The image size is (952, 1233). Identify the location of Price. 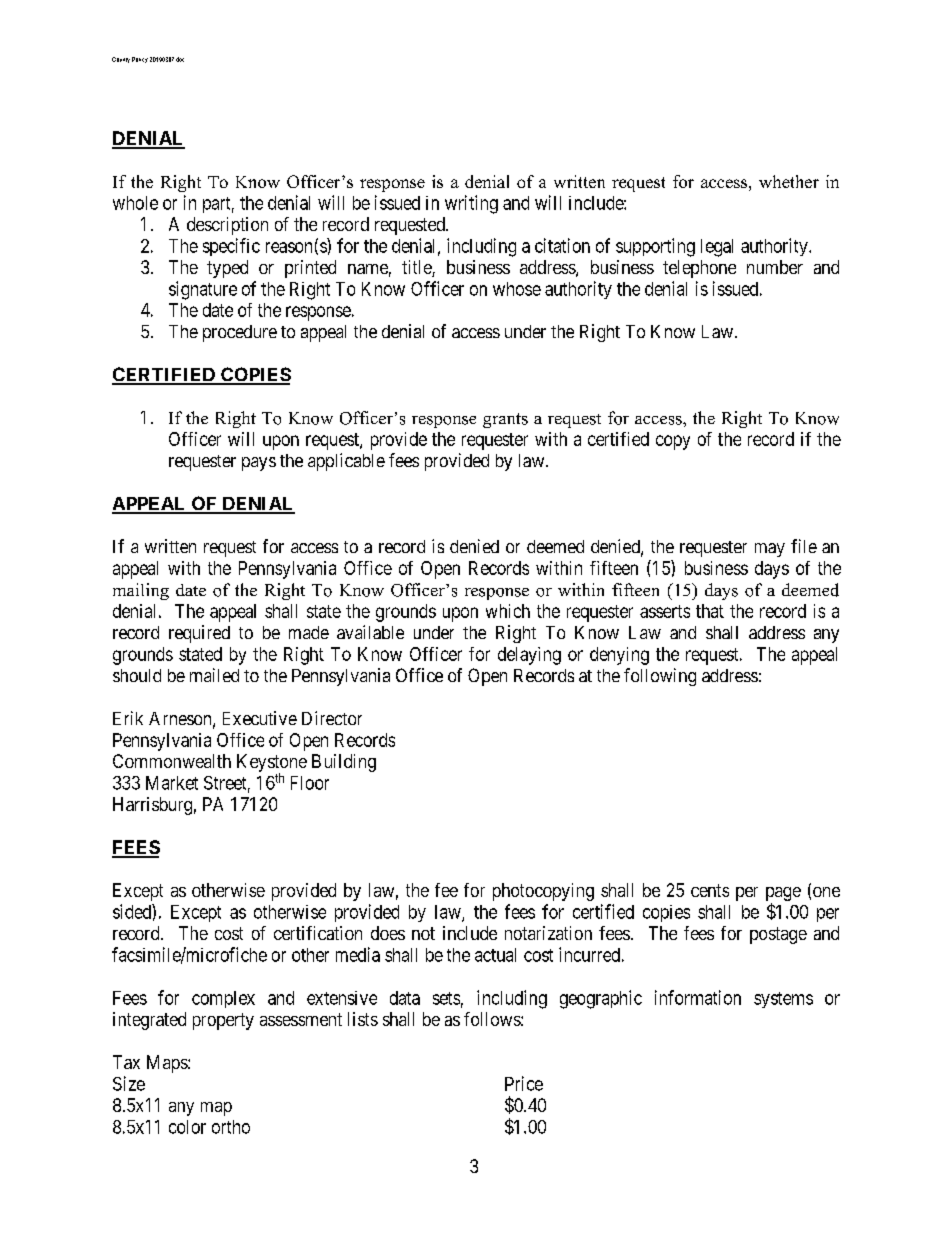
(524, 1083).
